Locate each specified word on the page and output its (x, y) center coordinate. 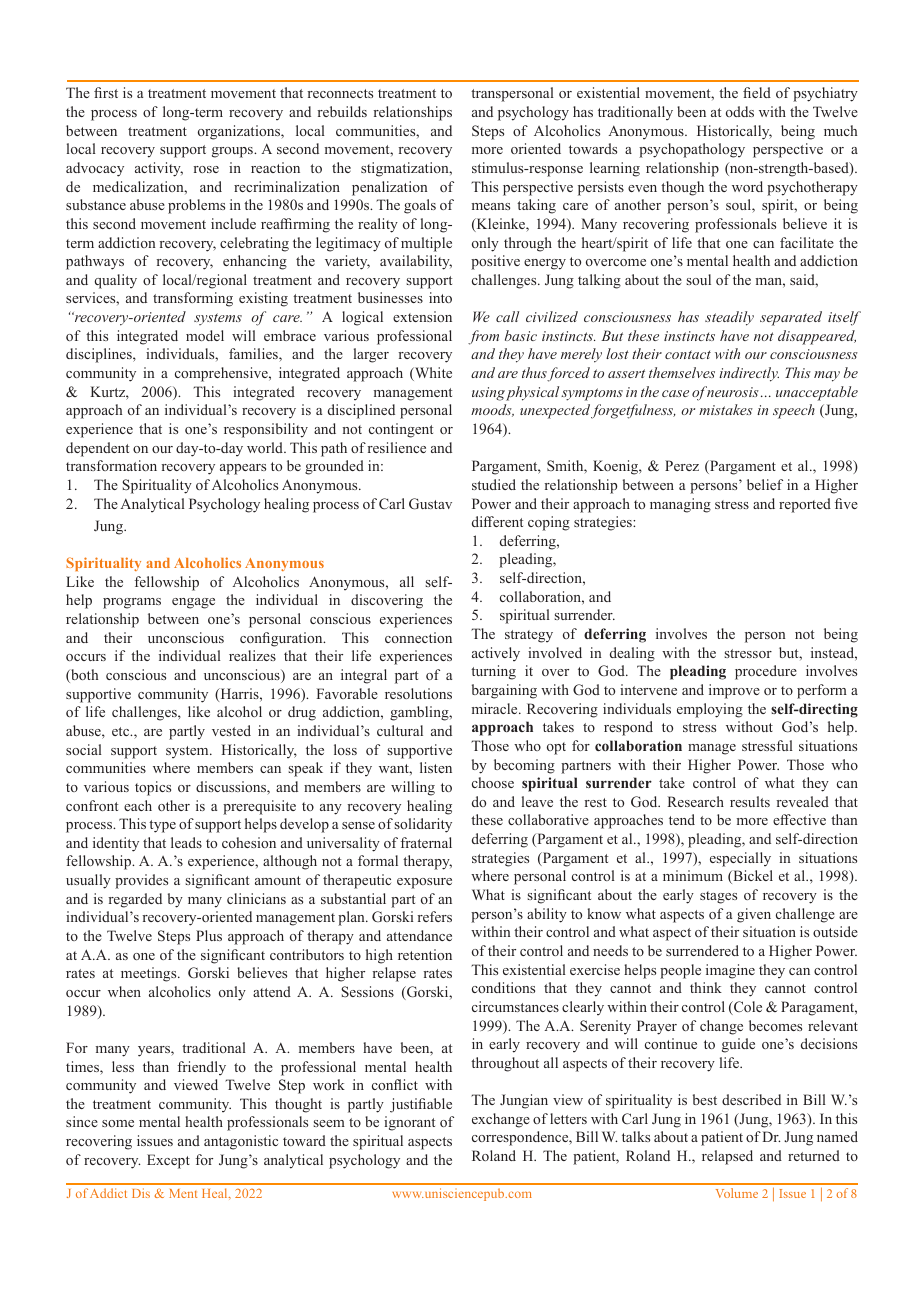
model (205, 335)
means (491, 206)
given (754, 915)
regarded (135, 900)
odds (740, 111)
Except (168, 1161)
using (488, 394)
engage (193, 603)
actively (496, 654)
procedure (766, 672)
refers (434, 916)
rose (206, 169)
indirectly (749, 374)
